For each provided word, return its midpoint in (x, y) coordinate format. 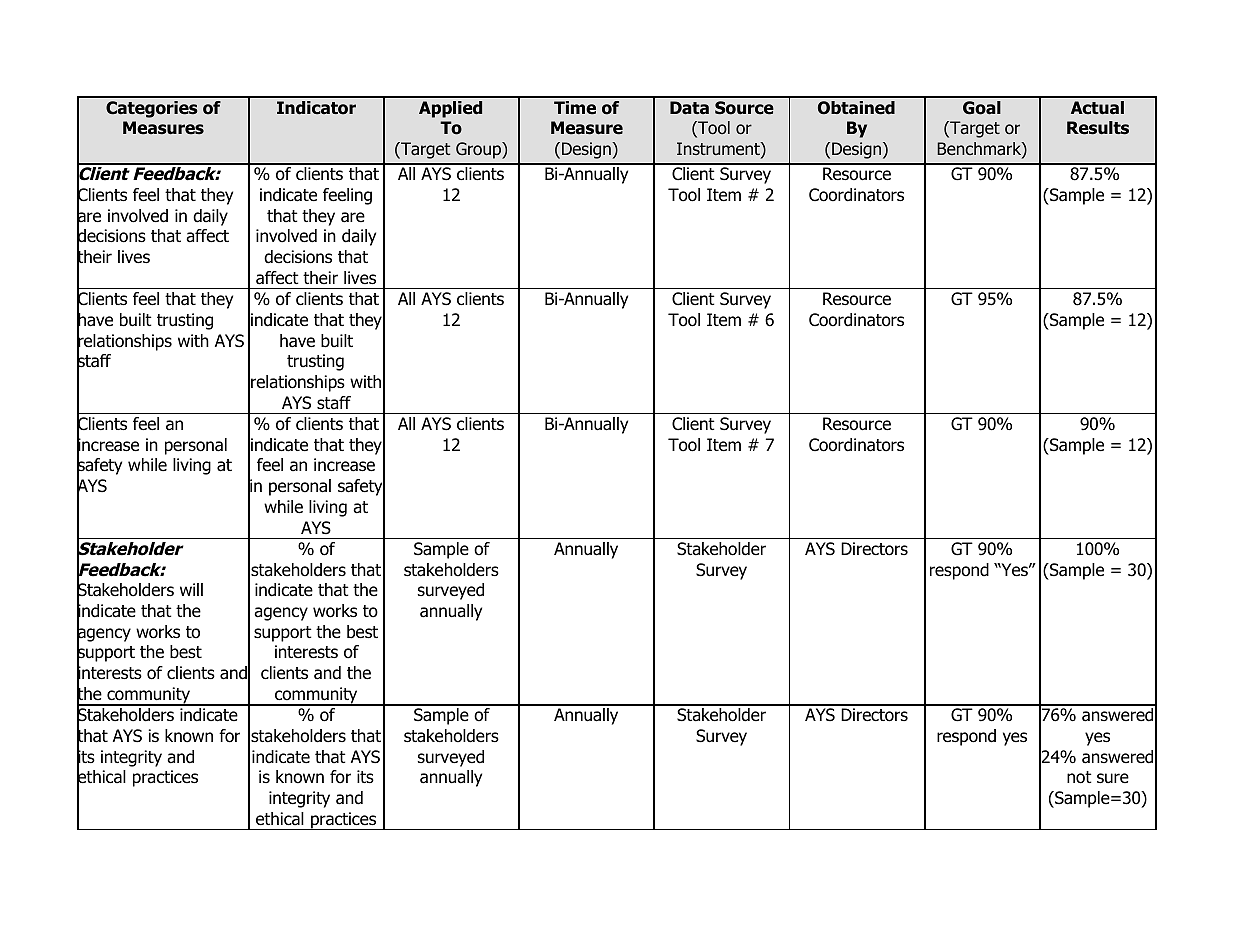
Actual (1097, 108)
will (191, 589)
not (1079, 777)
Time (575, 108)
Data (689, 108)
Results (1098, 128)
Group (479, 150)
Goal (982, 108)
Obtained (856, 108)
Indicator (316, 108)
